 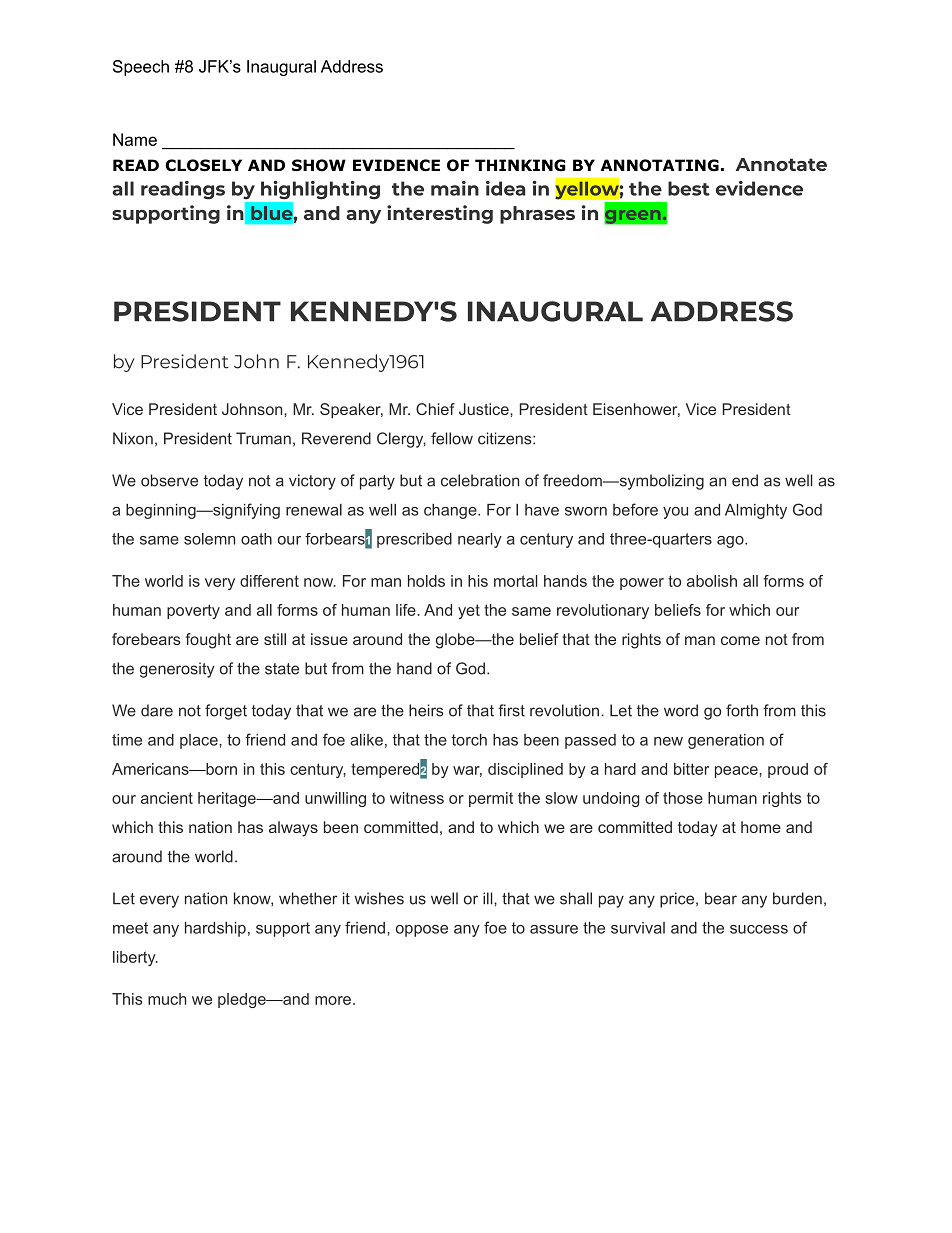 What do you see at coordinates (167, 999) in the page?
I see `much` at bounding box center [167, 999].
